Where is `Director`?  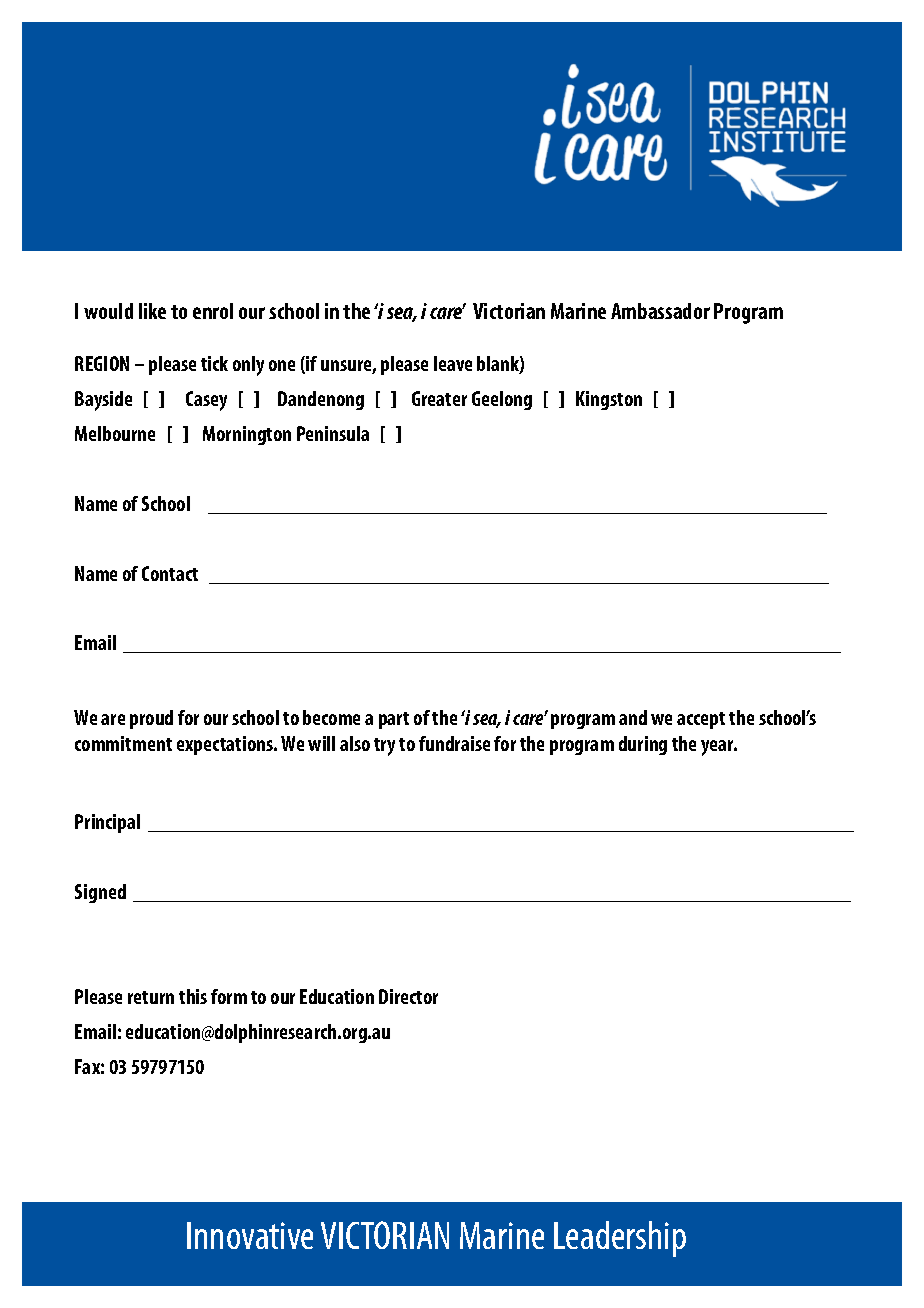 Director is located at coordinates (408, 996).
